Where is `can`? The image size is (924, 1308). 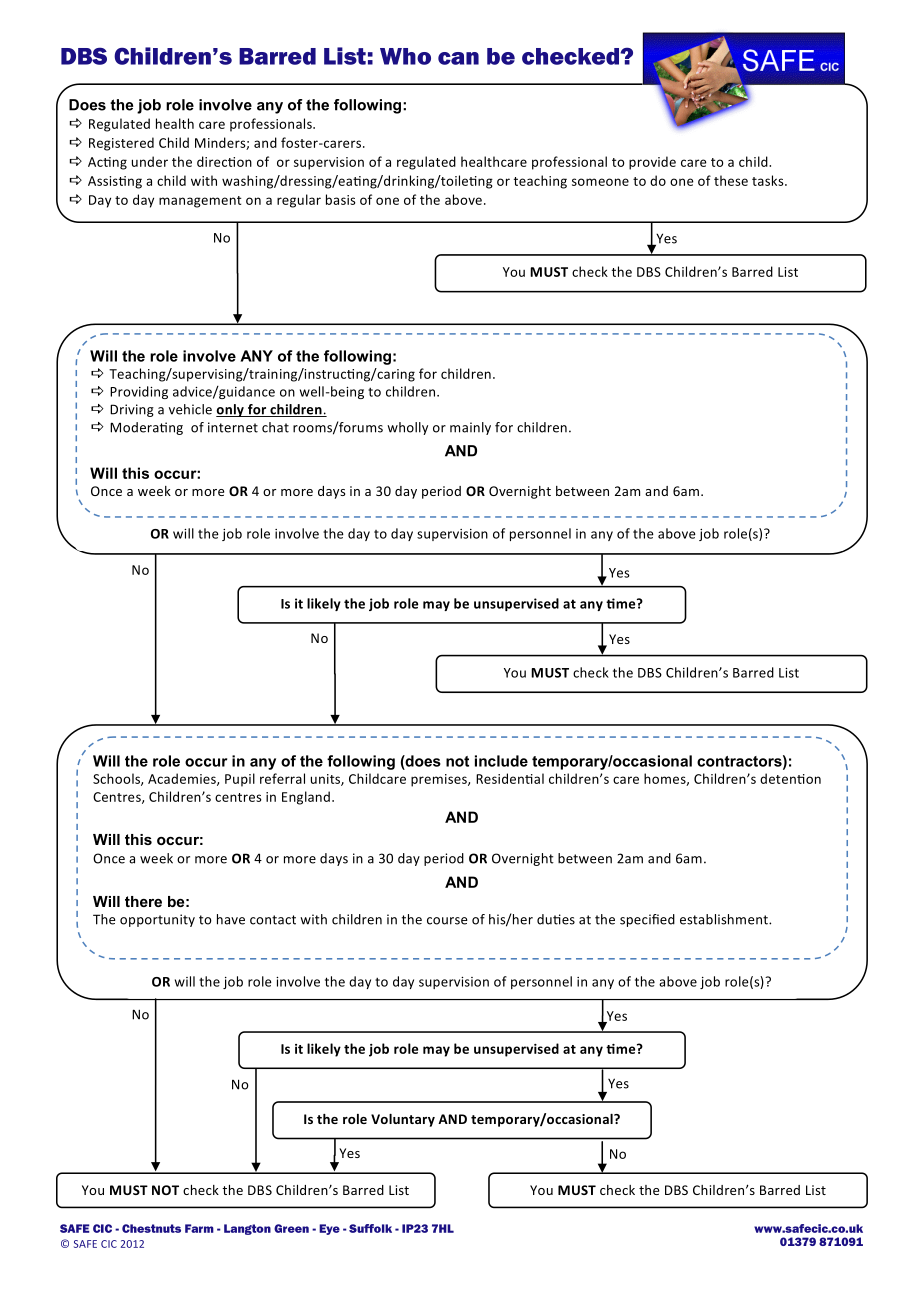
can is located at coordinates (458, 58).
